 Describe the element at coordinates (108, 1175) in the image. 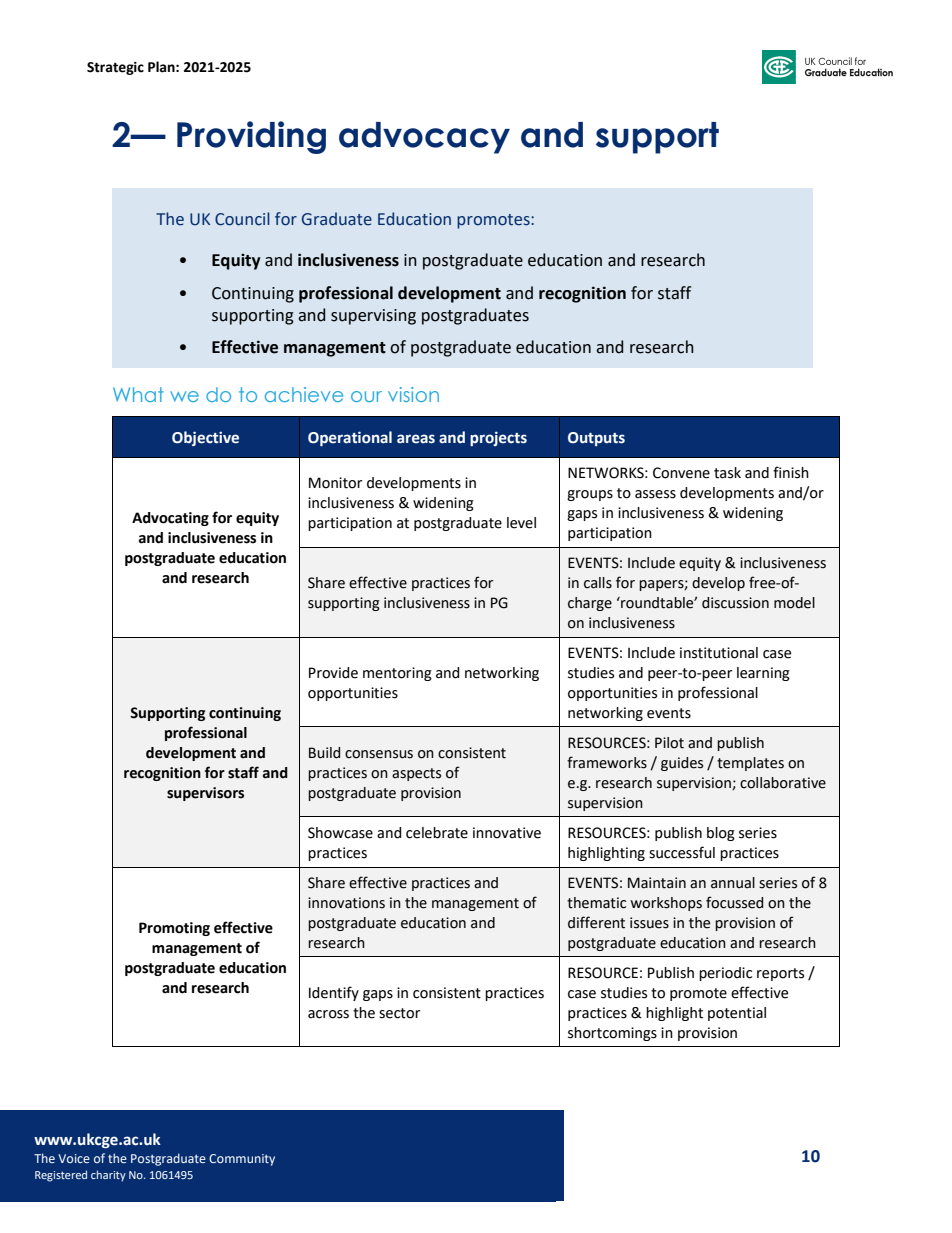

I see `charity` at that location.
